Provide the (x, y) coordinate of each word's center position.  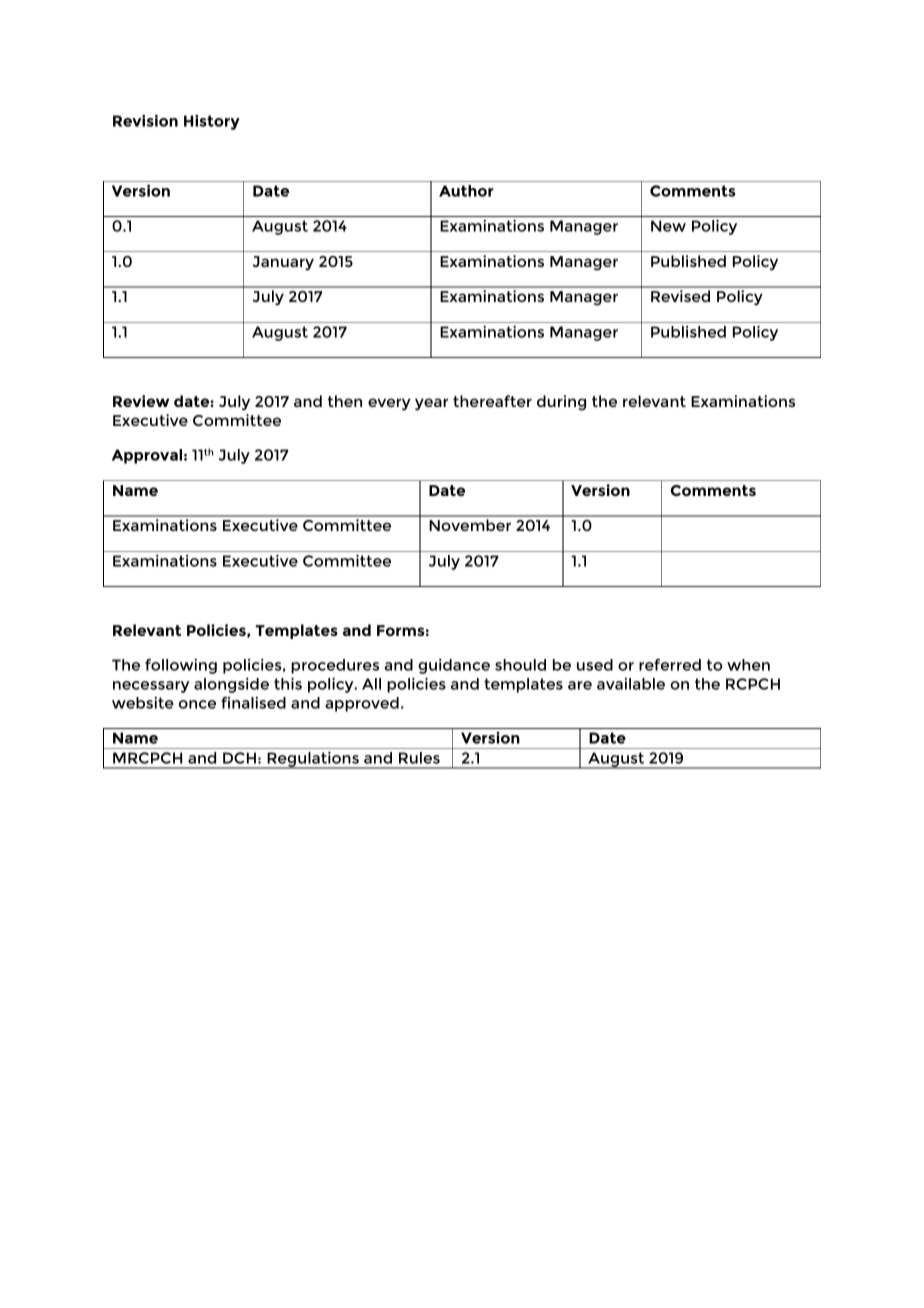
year (431, 404)
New (668, 226)
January (283, 263)
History (212, 122)
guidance (454, 666)
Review (141, 401)
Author (466, 191)
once (197, 704)
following (181, 666)
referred (670, 665)
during (561, 403)
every (389, 404)
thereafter (492, 401)
